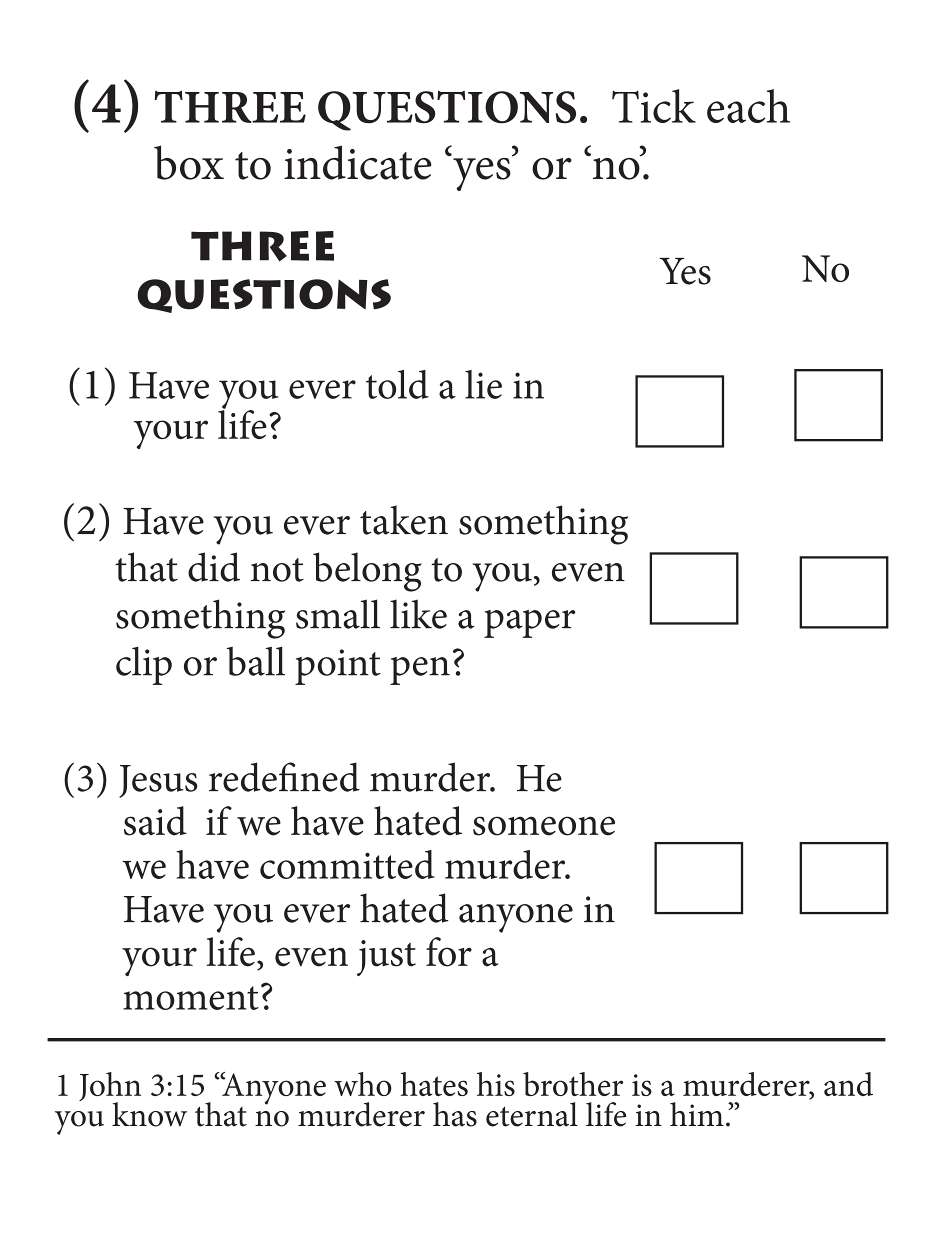 The height and width of the screenshot is (1238, 952). I want to click on box, so click(189, 162).
